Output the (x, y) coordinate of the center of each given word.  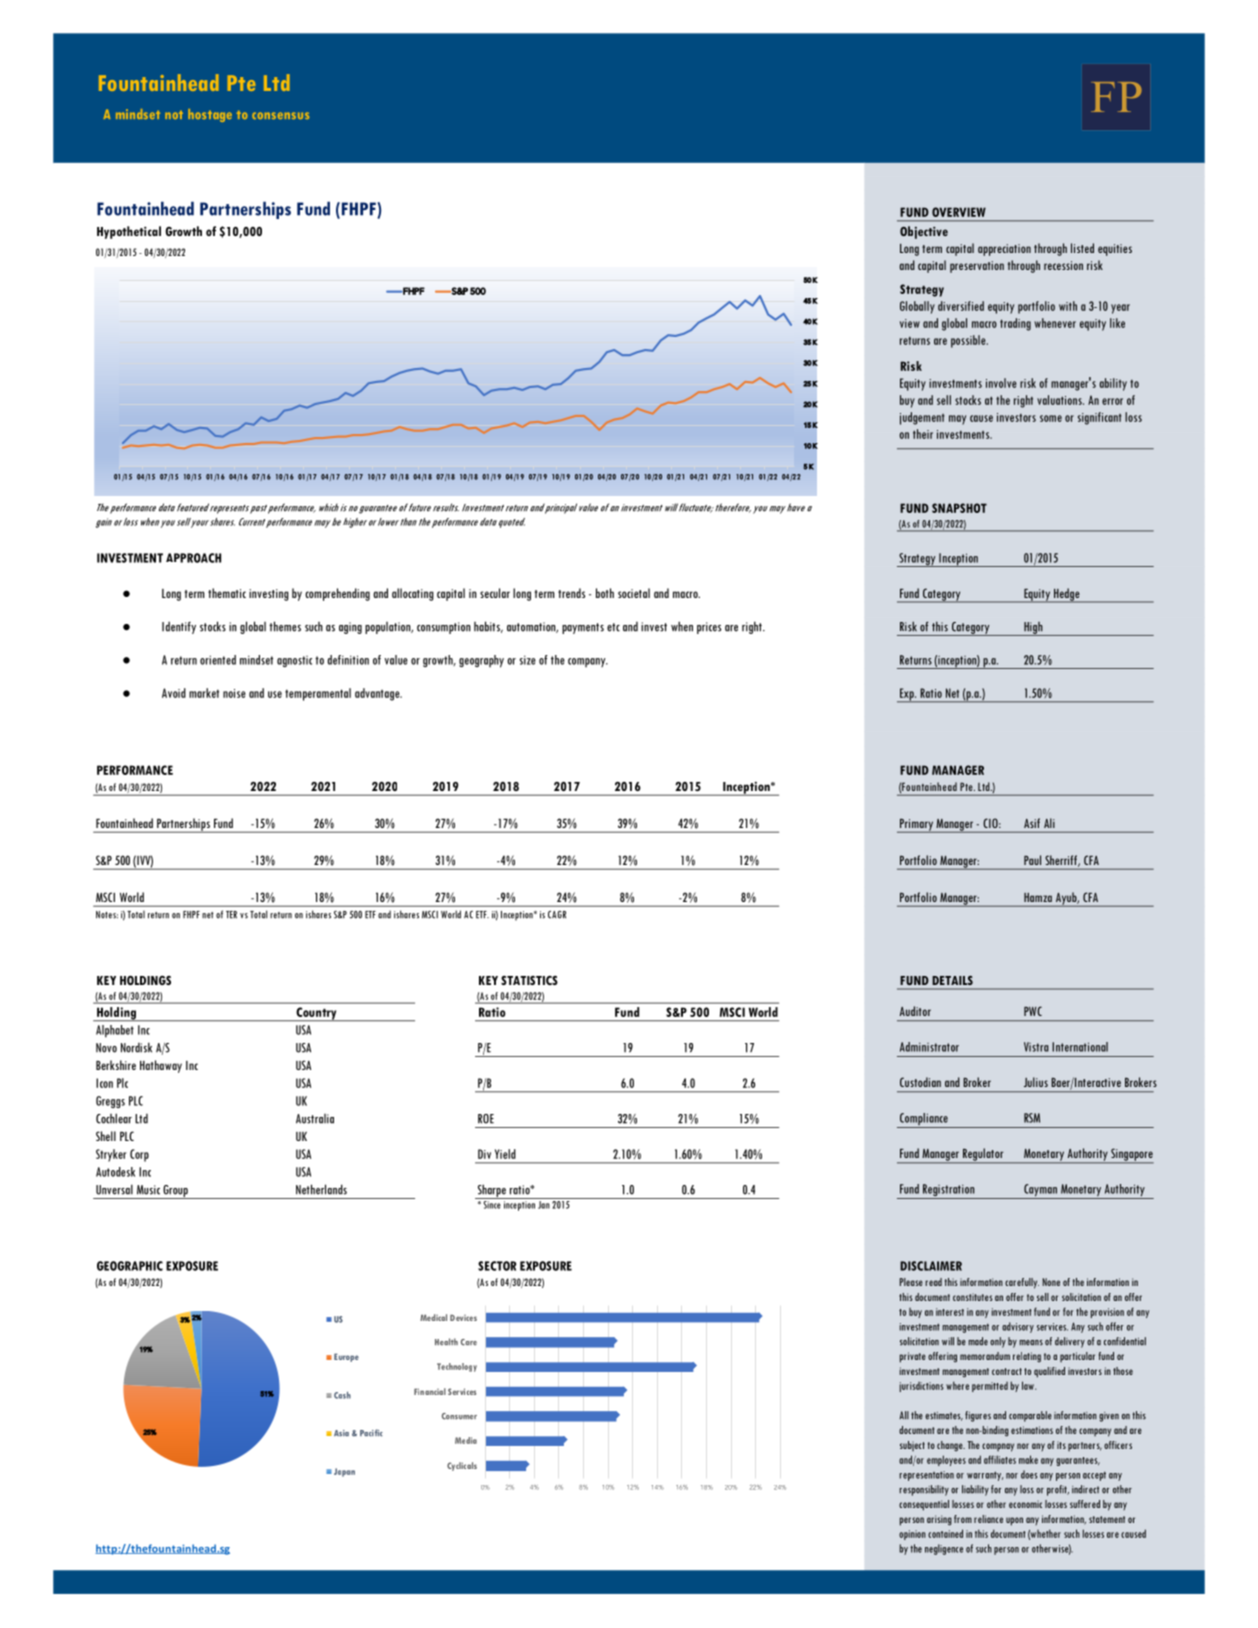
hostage (210, 115)
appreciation (1004, 250)
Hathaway (161, 1066)
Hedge (1067, 595)
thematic (227, 593)
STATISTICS (529, 980)
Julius (1036, 1082)
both (605, 593)
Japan (344, 1472)
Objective (924, 232)
